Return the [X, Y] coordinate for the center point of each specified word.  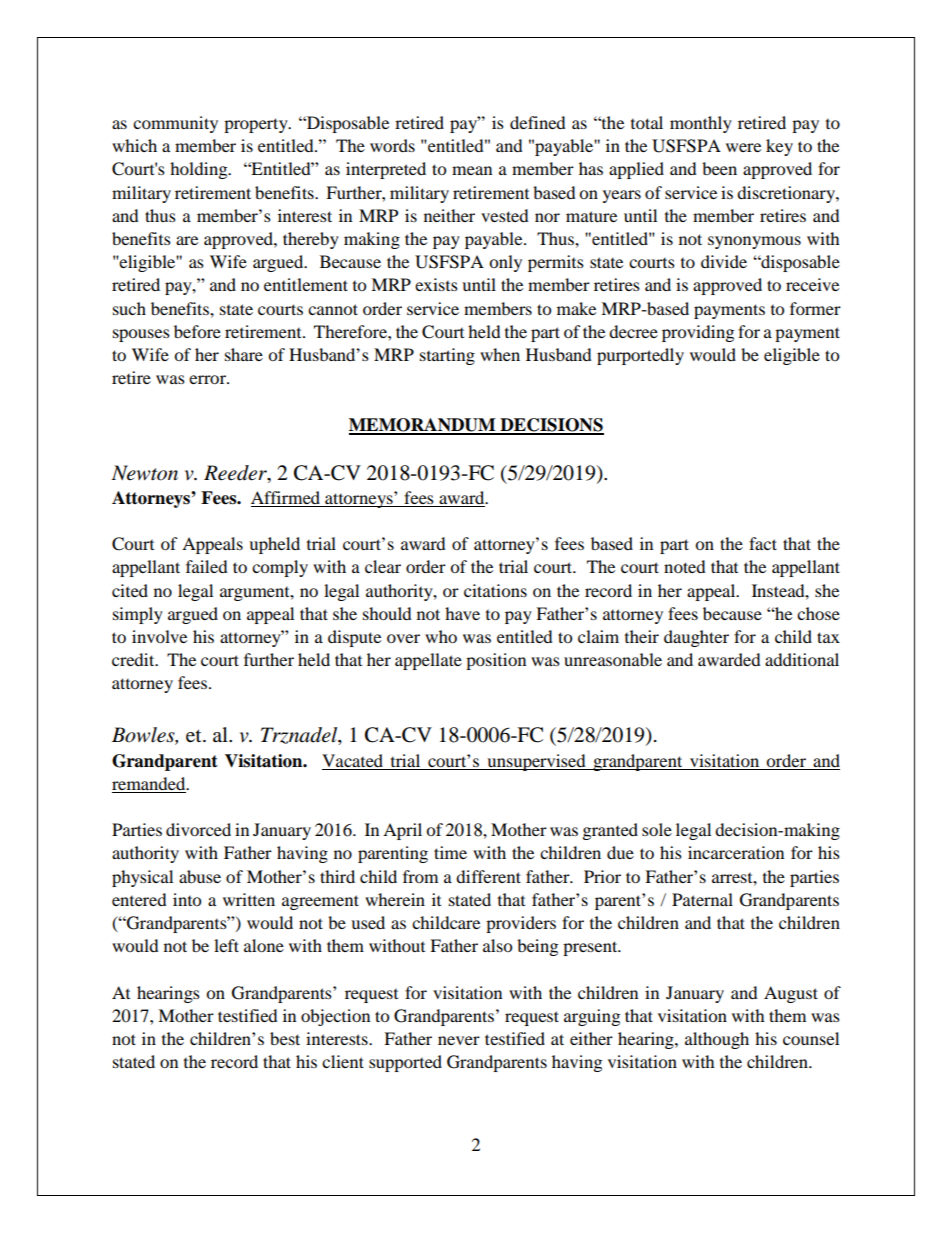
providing [698, 333]
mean [472, 170]
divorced [198, 829]
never [459, 1040]
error [208, 379]
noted [685, 566]
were [743, 147]
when [500, 354]
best [285, 1038]
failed [207, 566]
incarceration [736, 852]
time [450, 852]
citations [495, 590]
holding [200, 170]
